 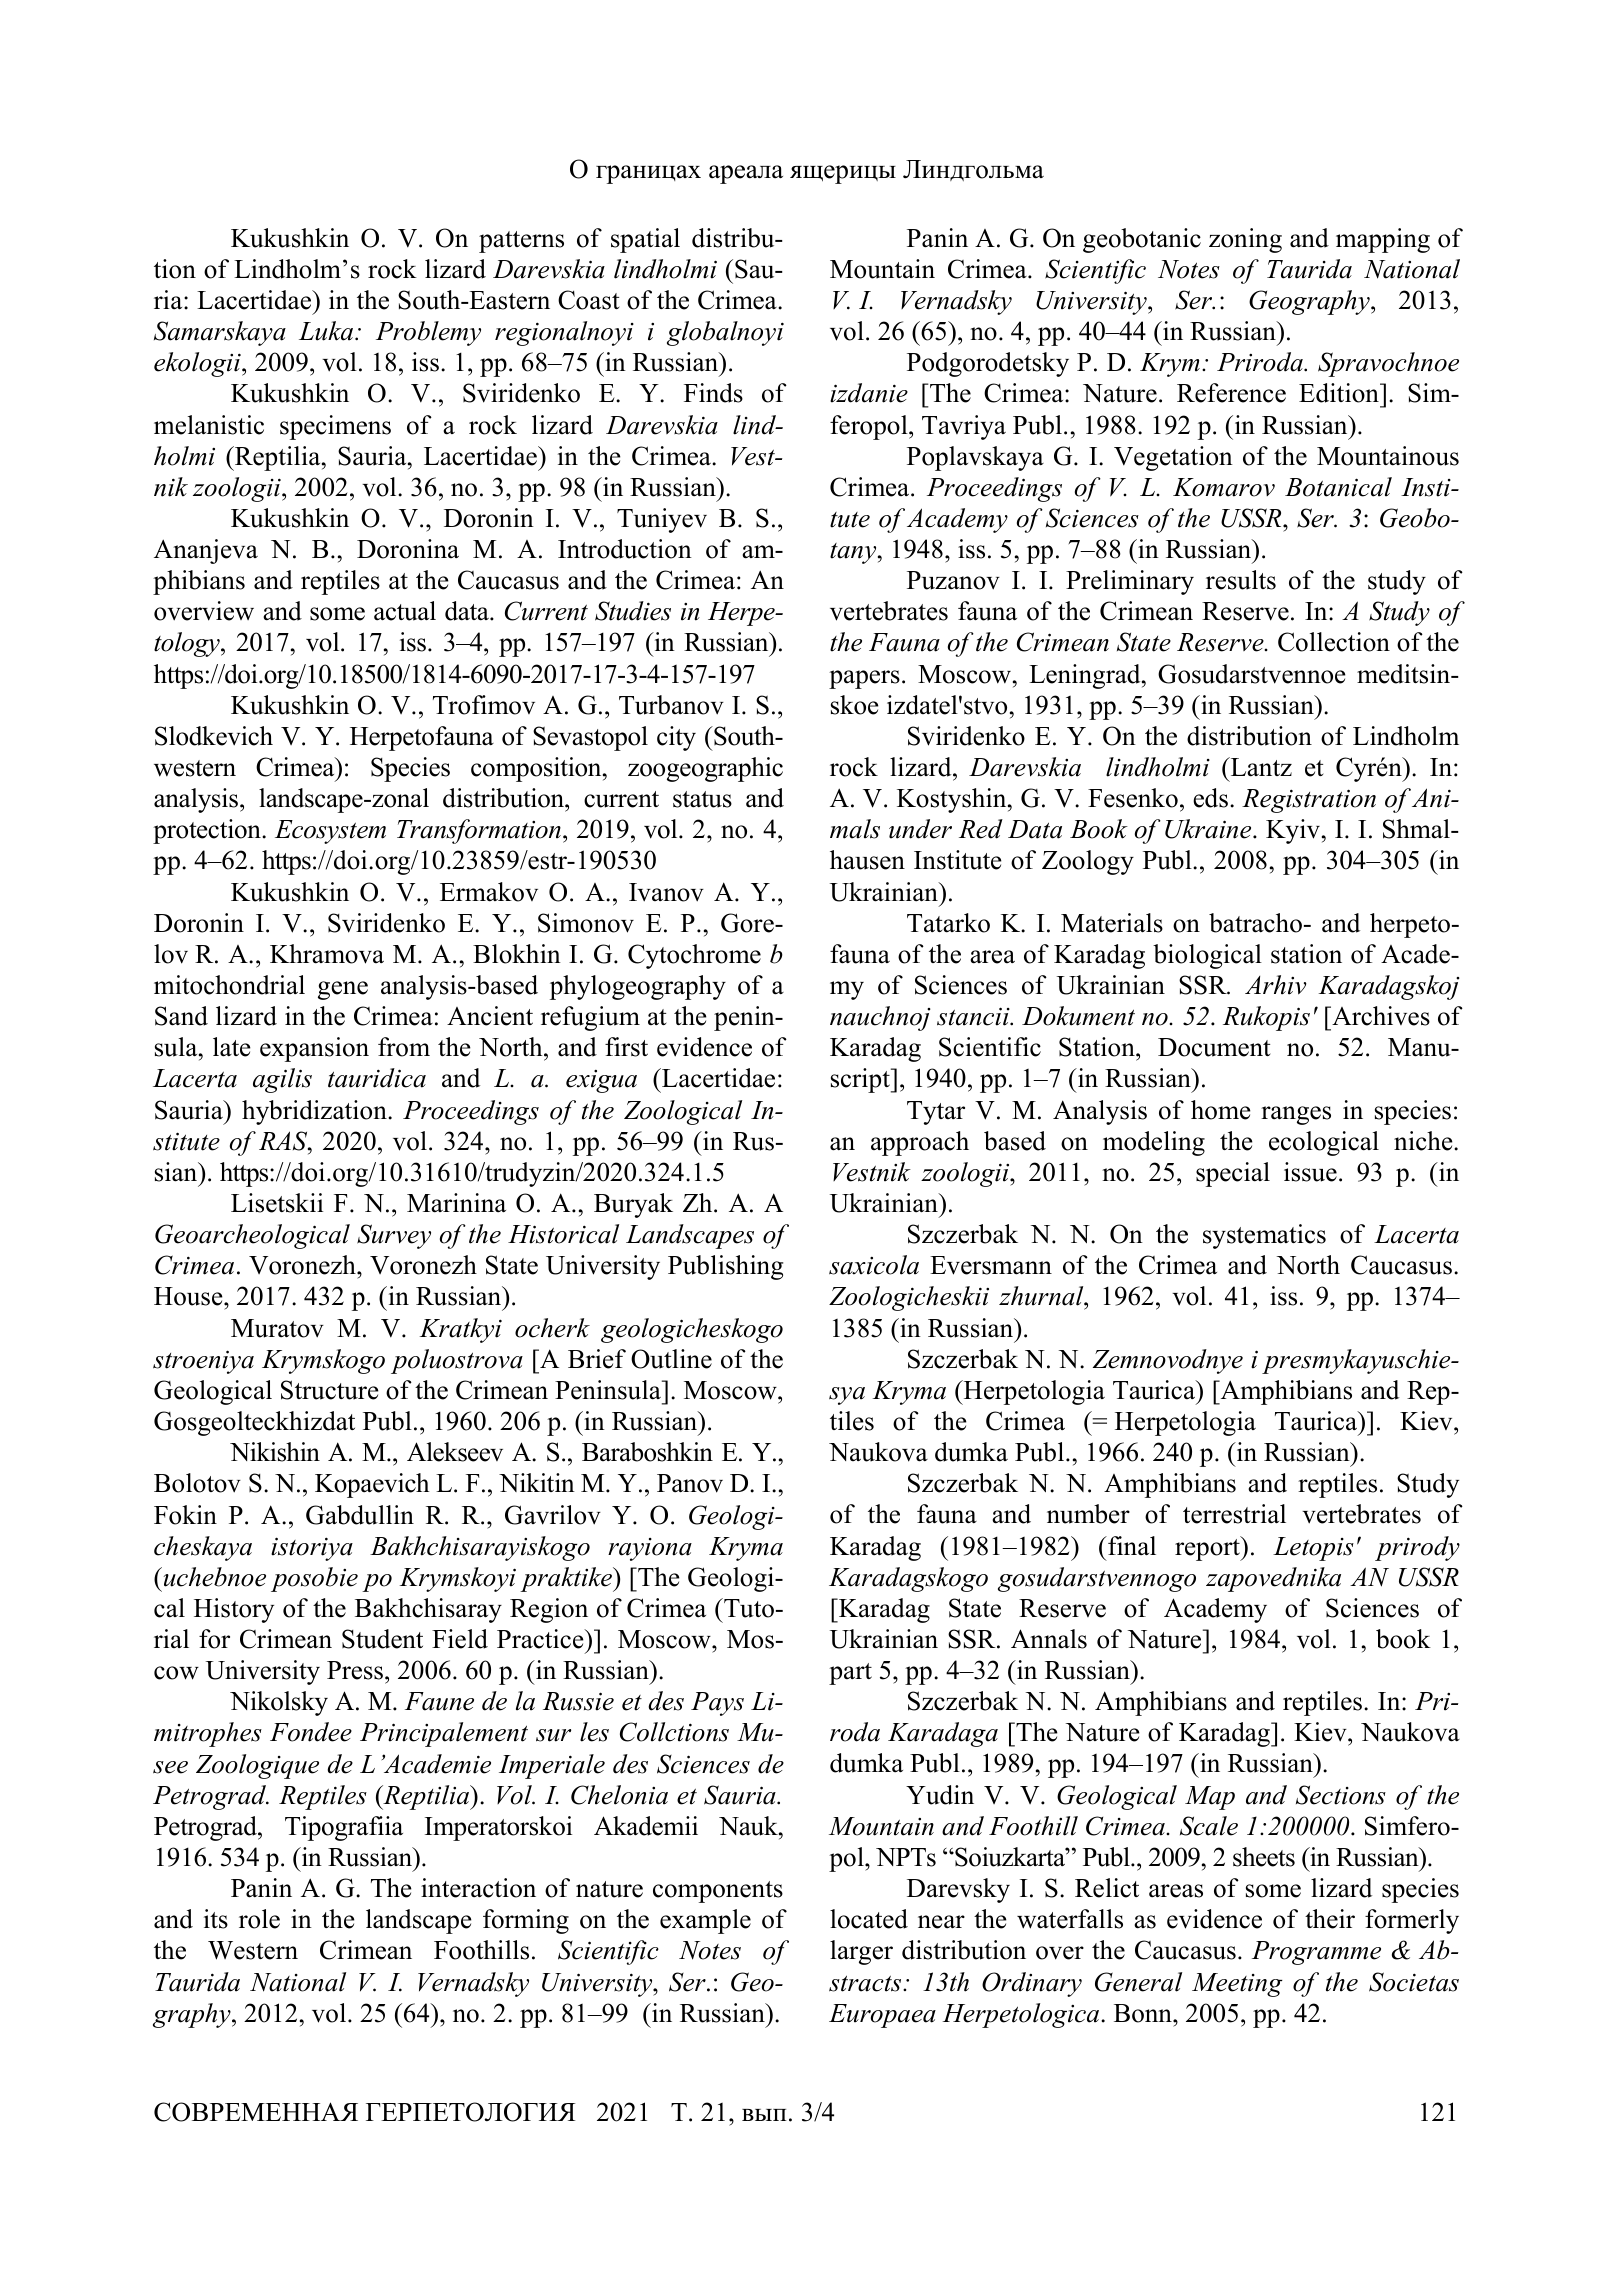 What do you see at coordinates (1209, 1548) in the image?
I see `report` at bounding box center [1209, 1548].
